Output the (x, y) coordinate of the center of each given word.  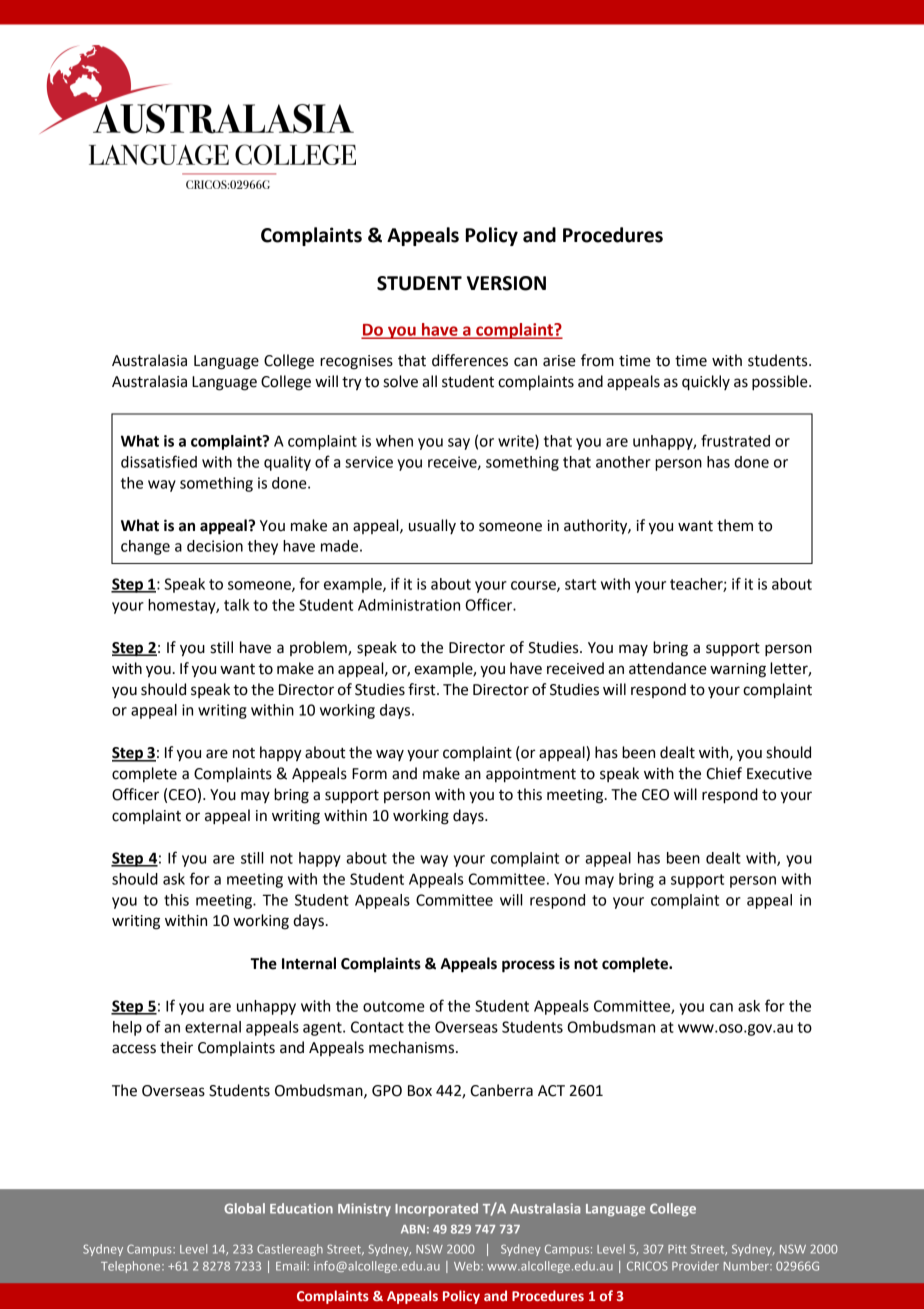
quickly (706, 383)
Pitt (677, 1249)
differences (470, 360)
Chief (724, 773)
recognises (356, 362)
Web (468, 1266)
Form (369, 774)
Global (244, 1208)
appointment (531, 775)
